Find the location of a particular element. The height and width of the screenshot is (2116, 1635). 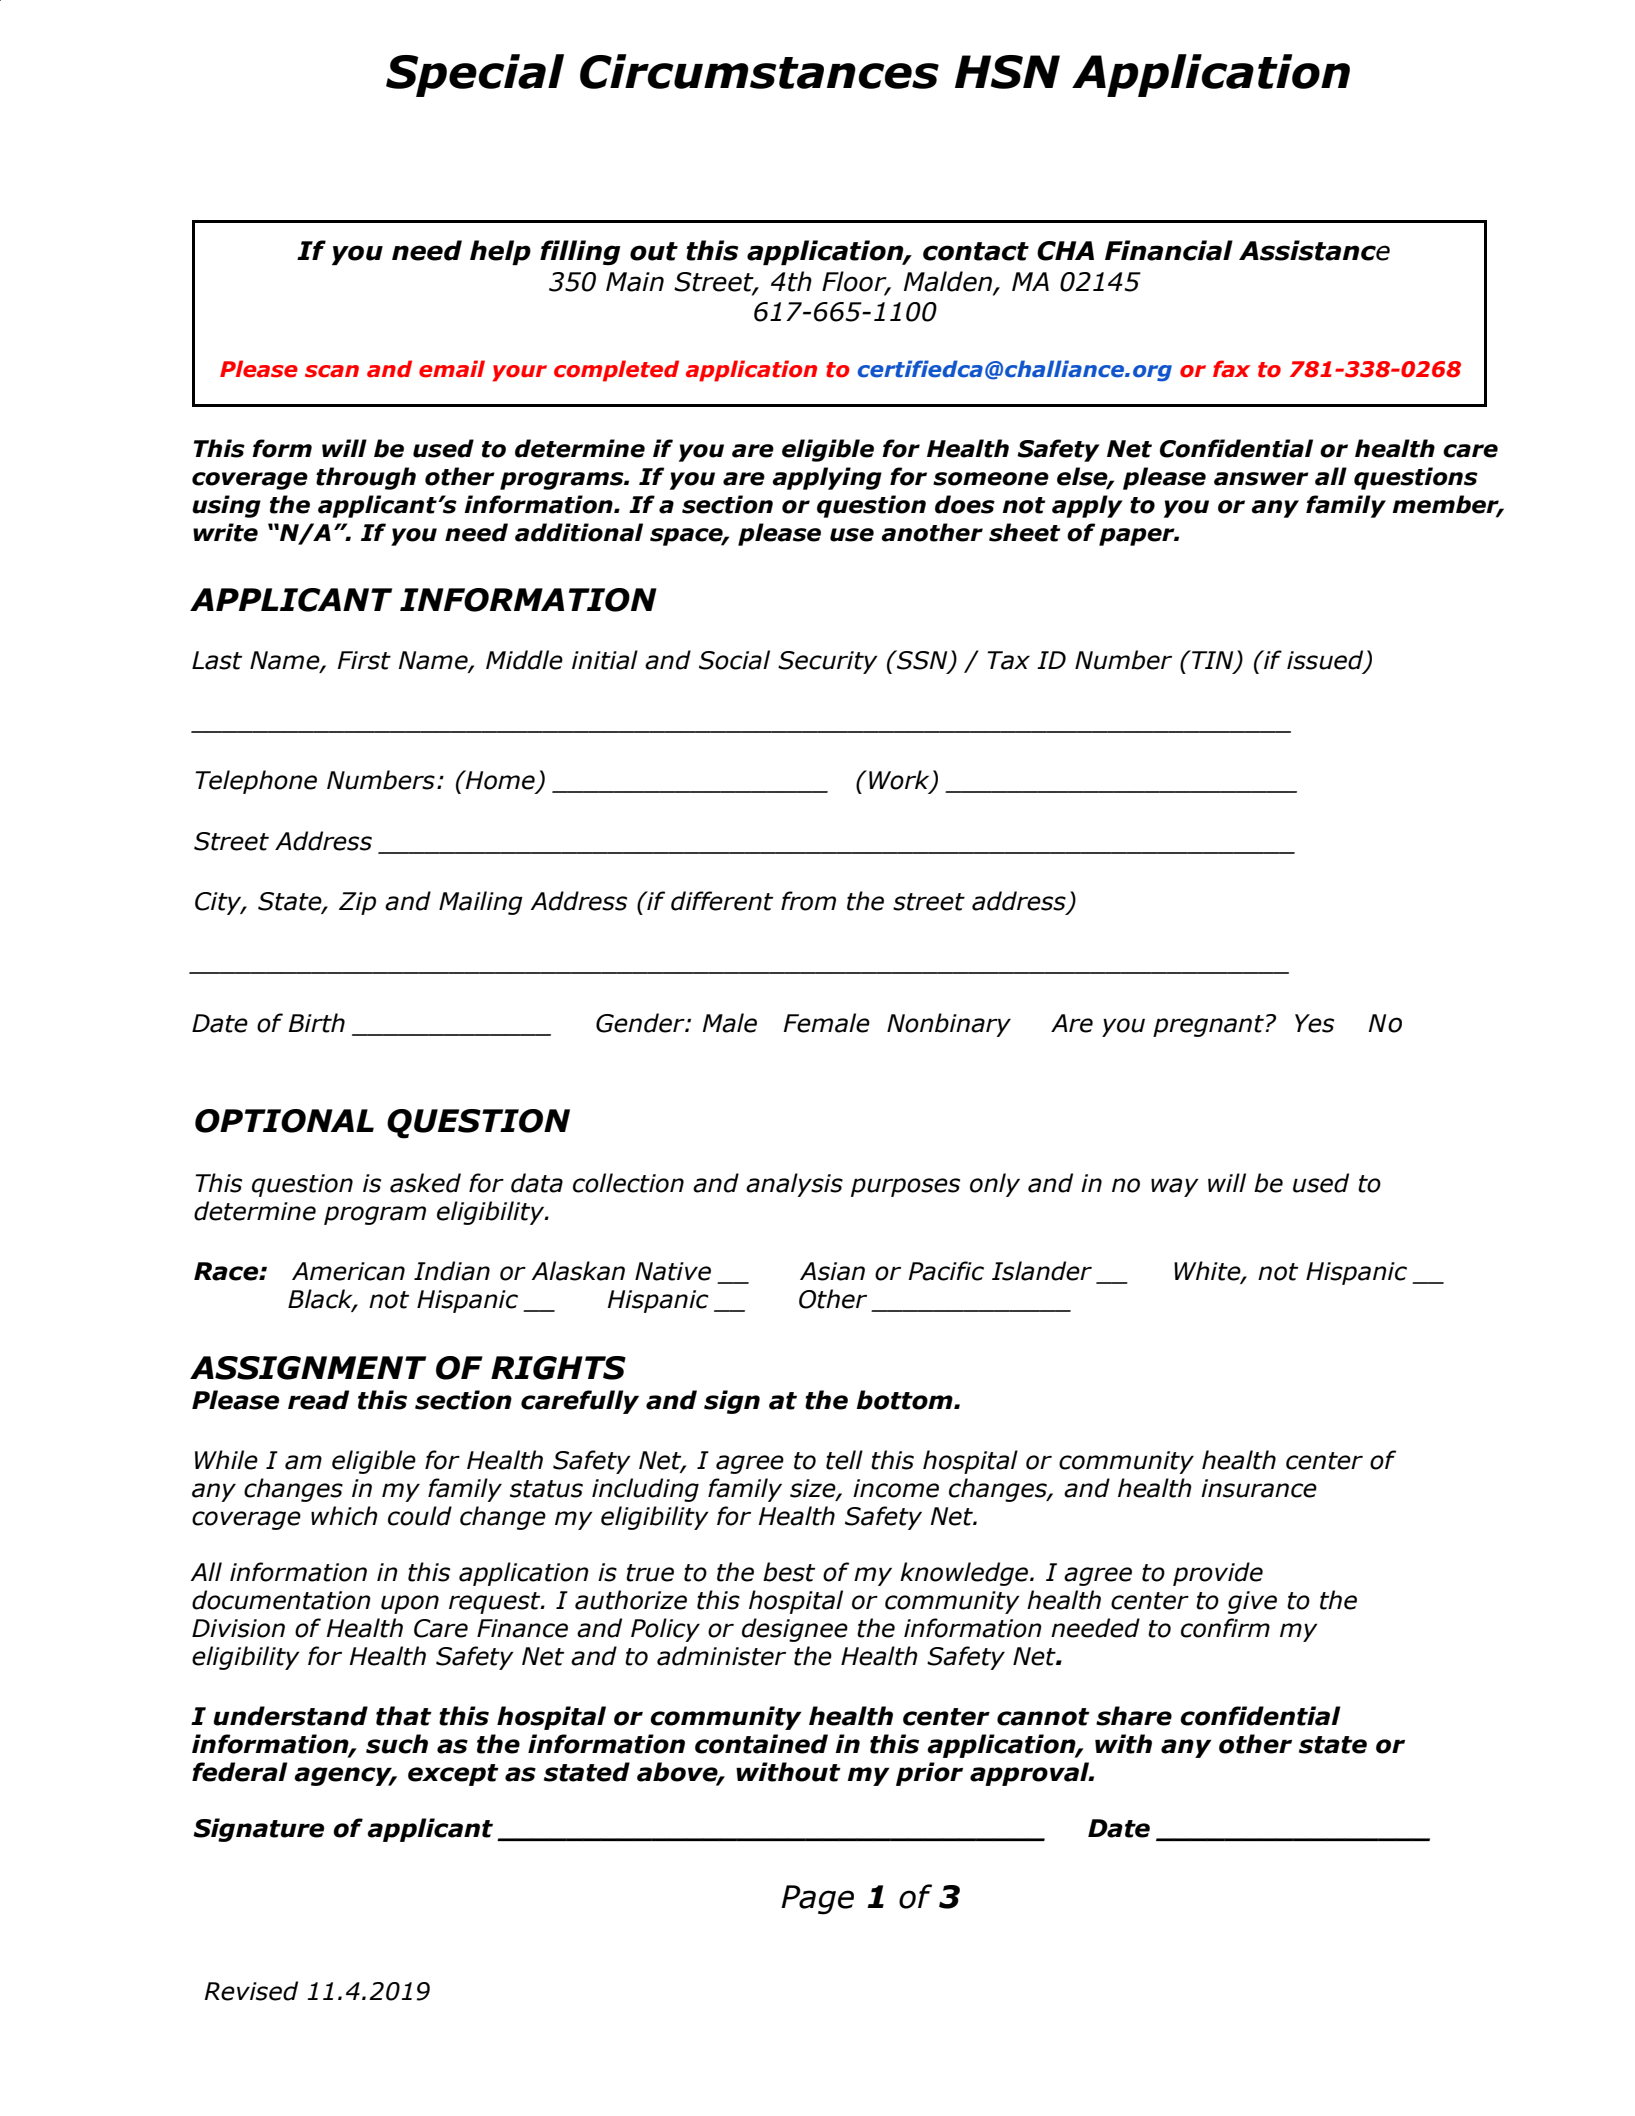

Circumstances is located at coordinates (759, 71).
